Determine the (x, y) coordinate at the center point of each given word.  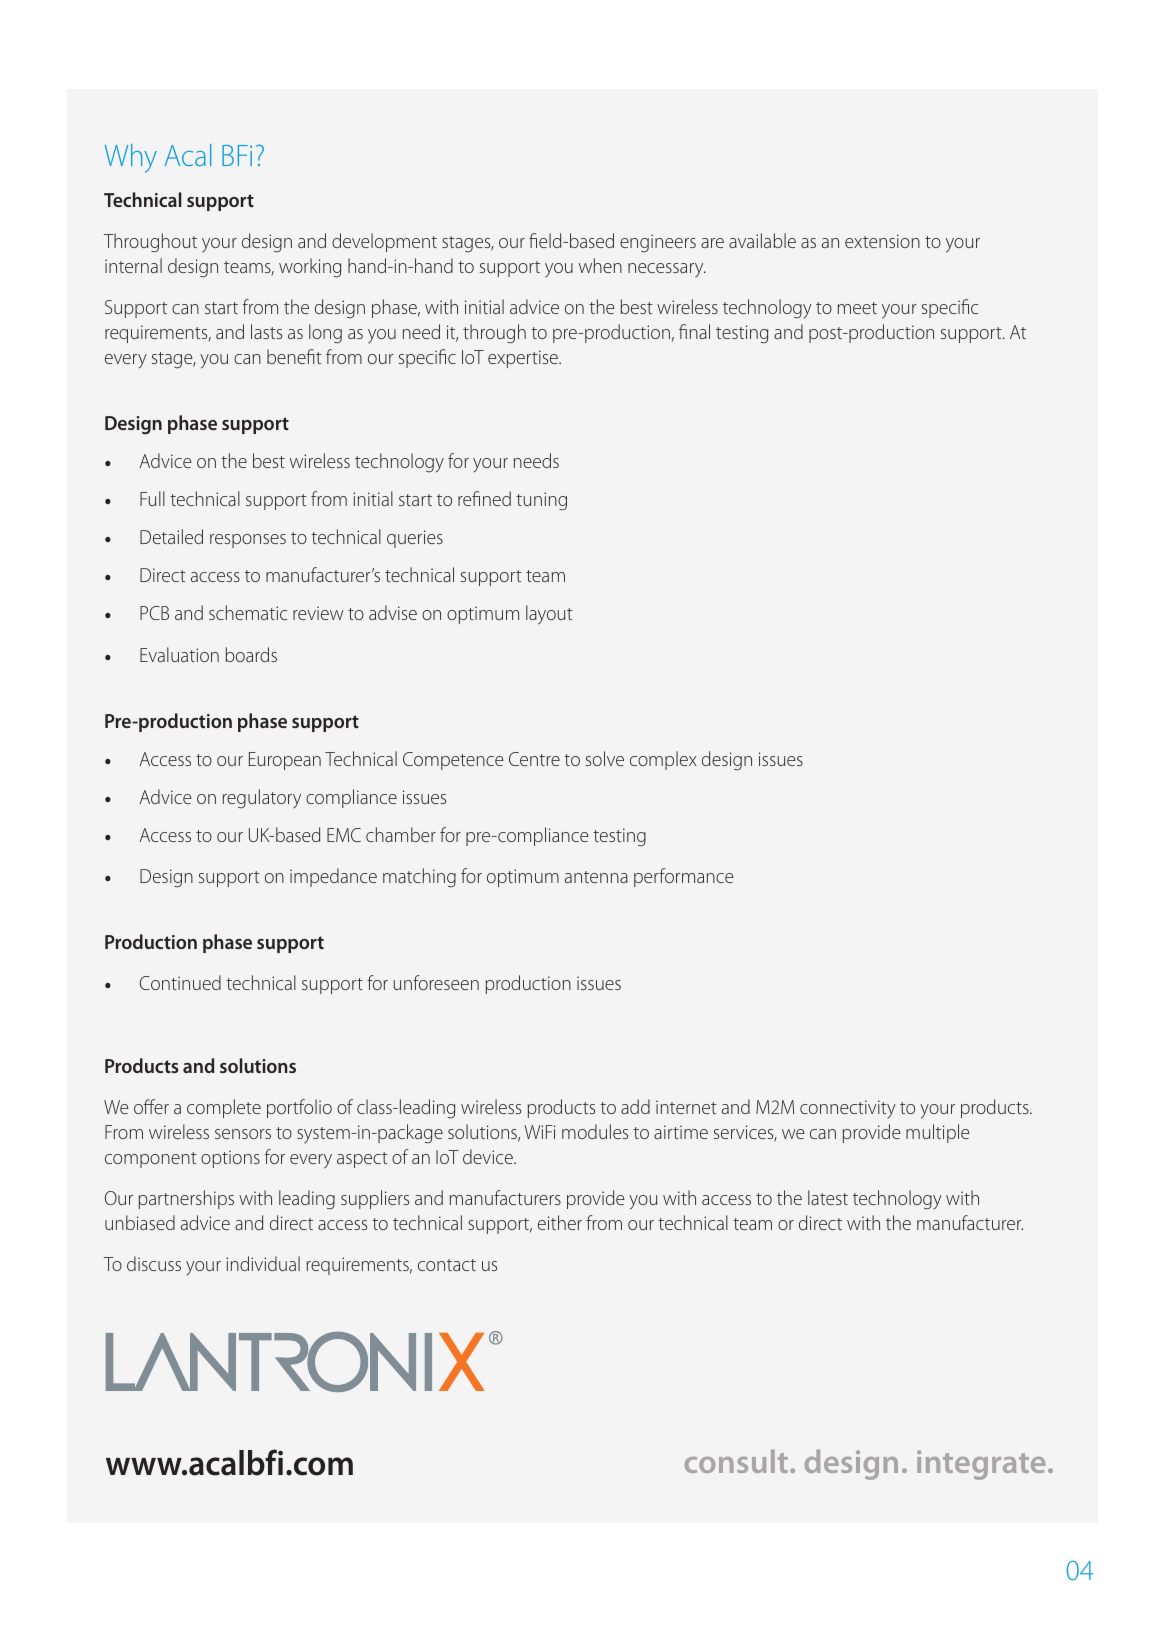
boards (251, 654)
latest (828, 1197)
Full (152, 498)
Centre (534, 759)
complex (663, 760)
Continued (180, 982)
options (230, 1159)
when (600, 265)
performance (684, 877)
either (560, 1222)
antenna (596, 877)
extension (882, 241)
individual (263, 1263)
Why (131, 158)
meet (857, 308)
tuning (541, 501)
